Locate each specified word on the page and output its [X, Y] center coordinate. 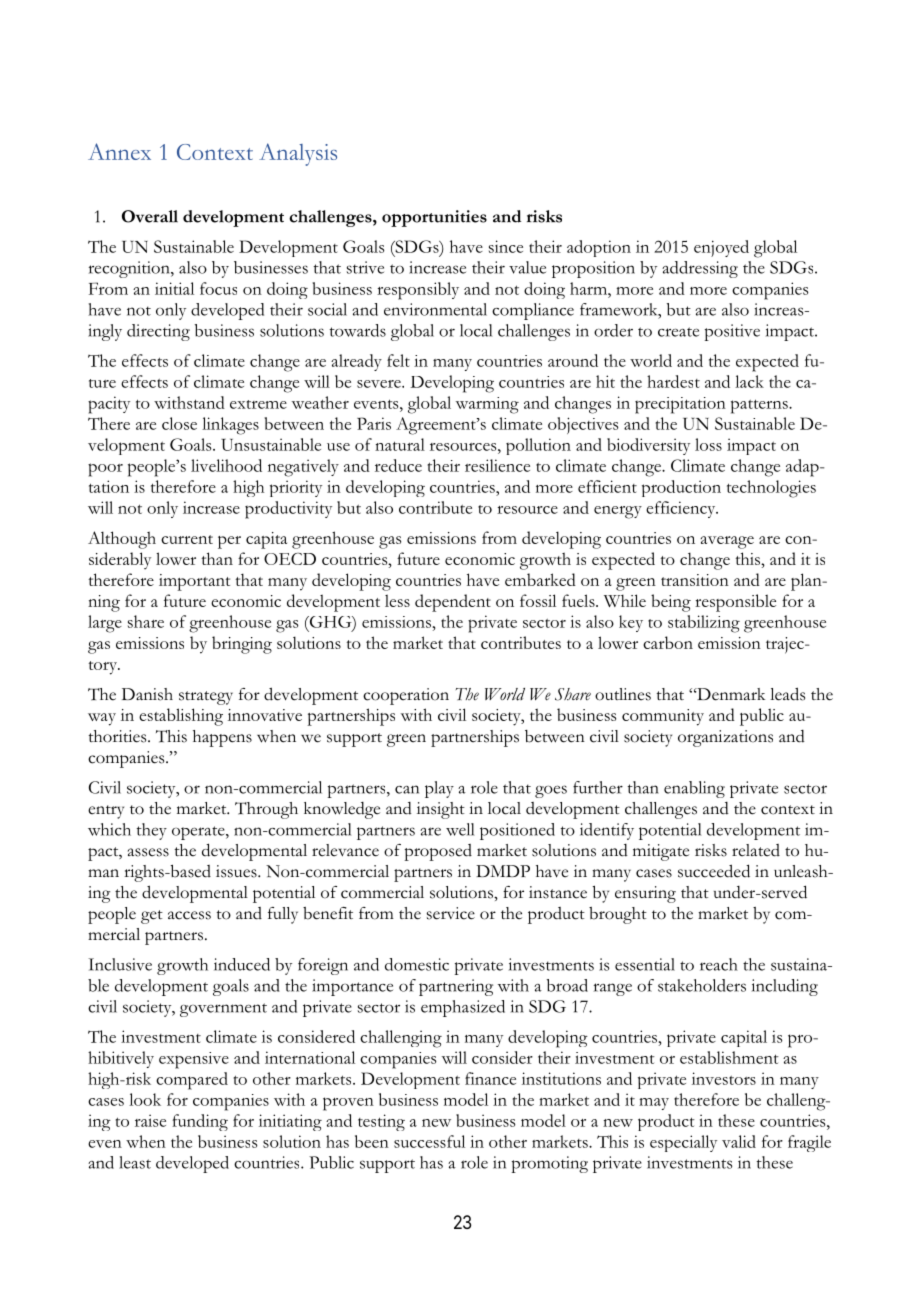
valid [739, 1141]
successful [429, 1141]
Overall [150, 216]
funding [200, 1122]
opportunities [434, 218]
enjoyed [721, 248]
